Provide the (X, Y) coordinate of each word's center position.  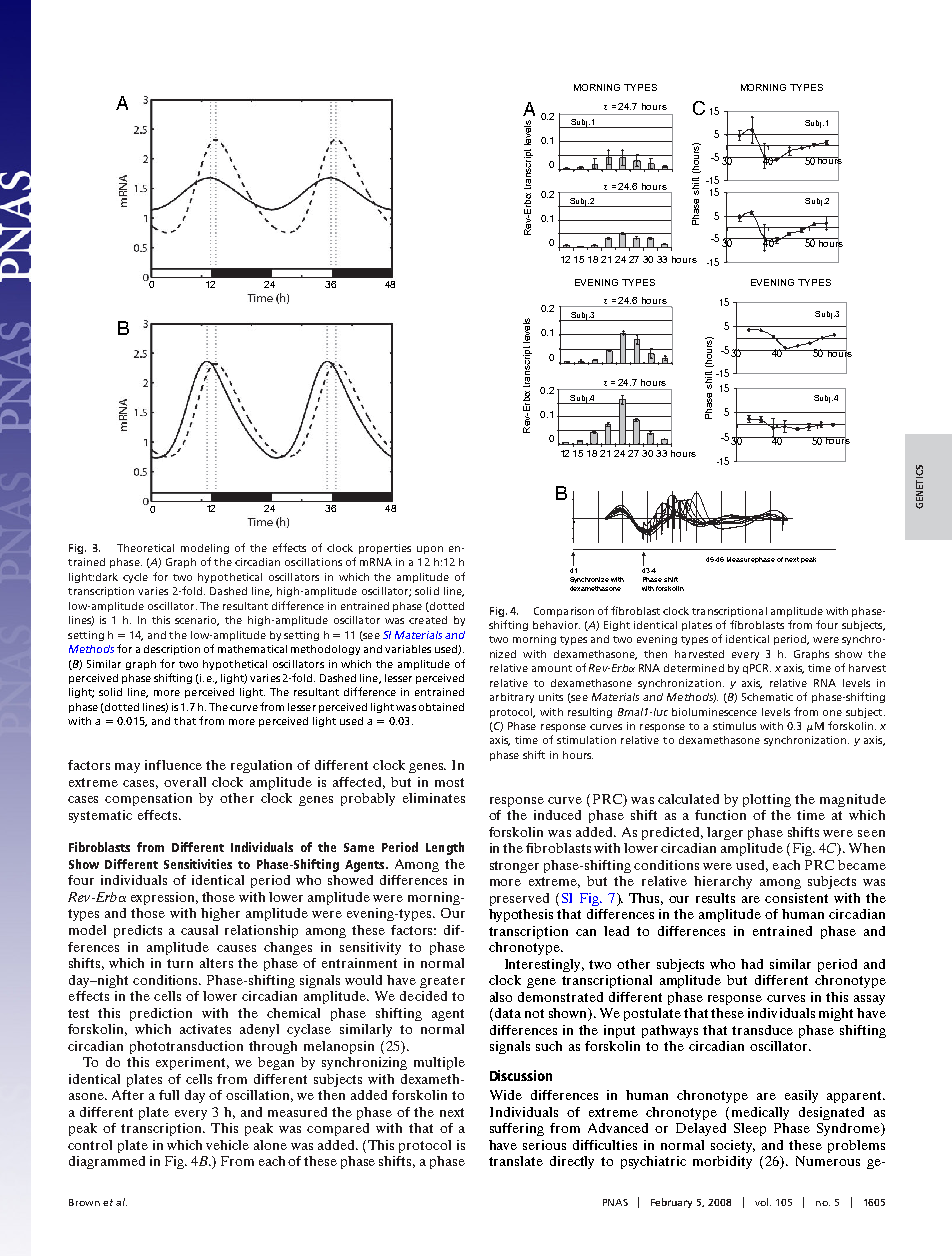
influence (173, 765)
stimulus (734, 726)
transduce (762, 1030)
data (508, 1013)
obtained (441, 707)
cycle (135, 578)
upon (430, 550)
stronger (514, 867)
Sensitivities (198, 864)
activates (205, 1029)
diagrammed (107, 1162)
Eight (617, 626)
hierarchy (723, 882)
